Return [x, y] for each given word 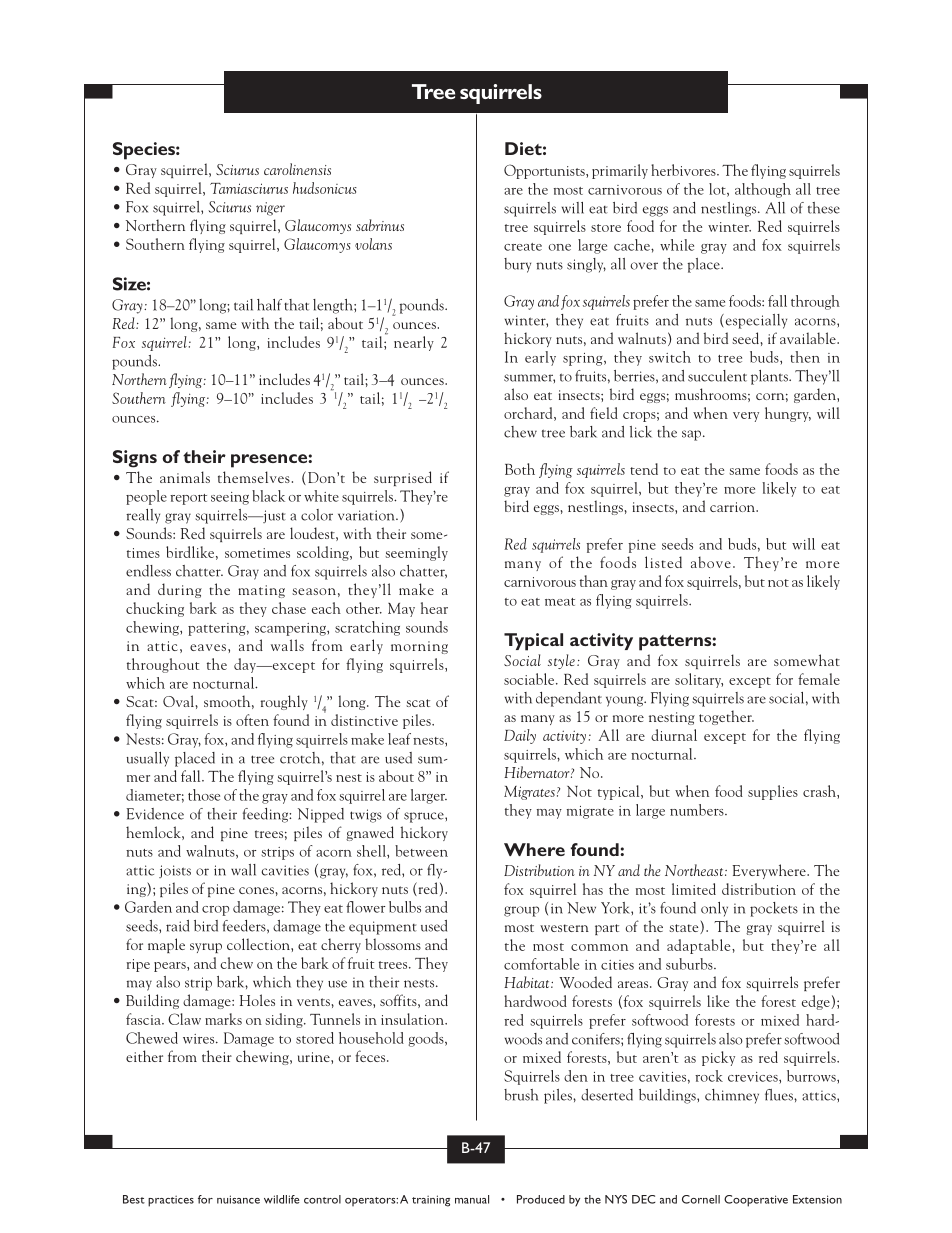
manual [472, 1199]
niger [270, 209]
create [523, 247]
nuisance [238, 1199]
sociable [530, 679]
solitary [699, 680]
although [763, 190]
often [252, 720]
